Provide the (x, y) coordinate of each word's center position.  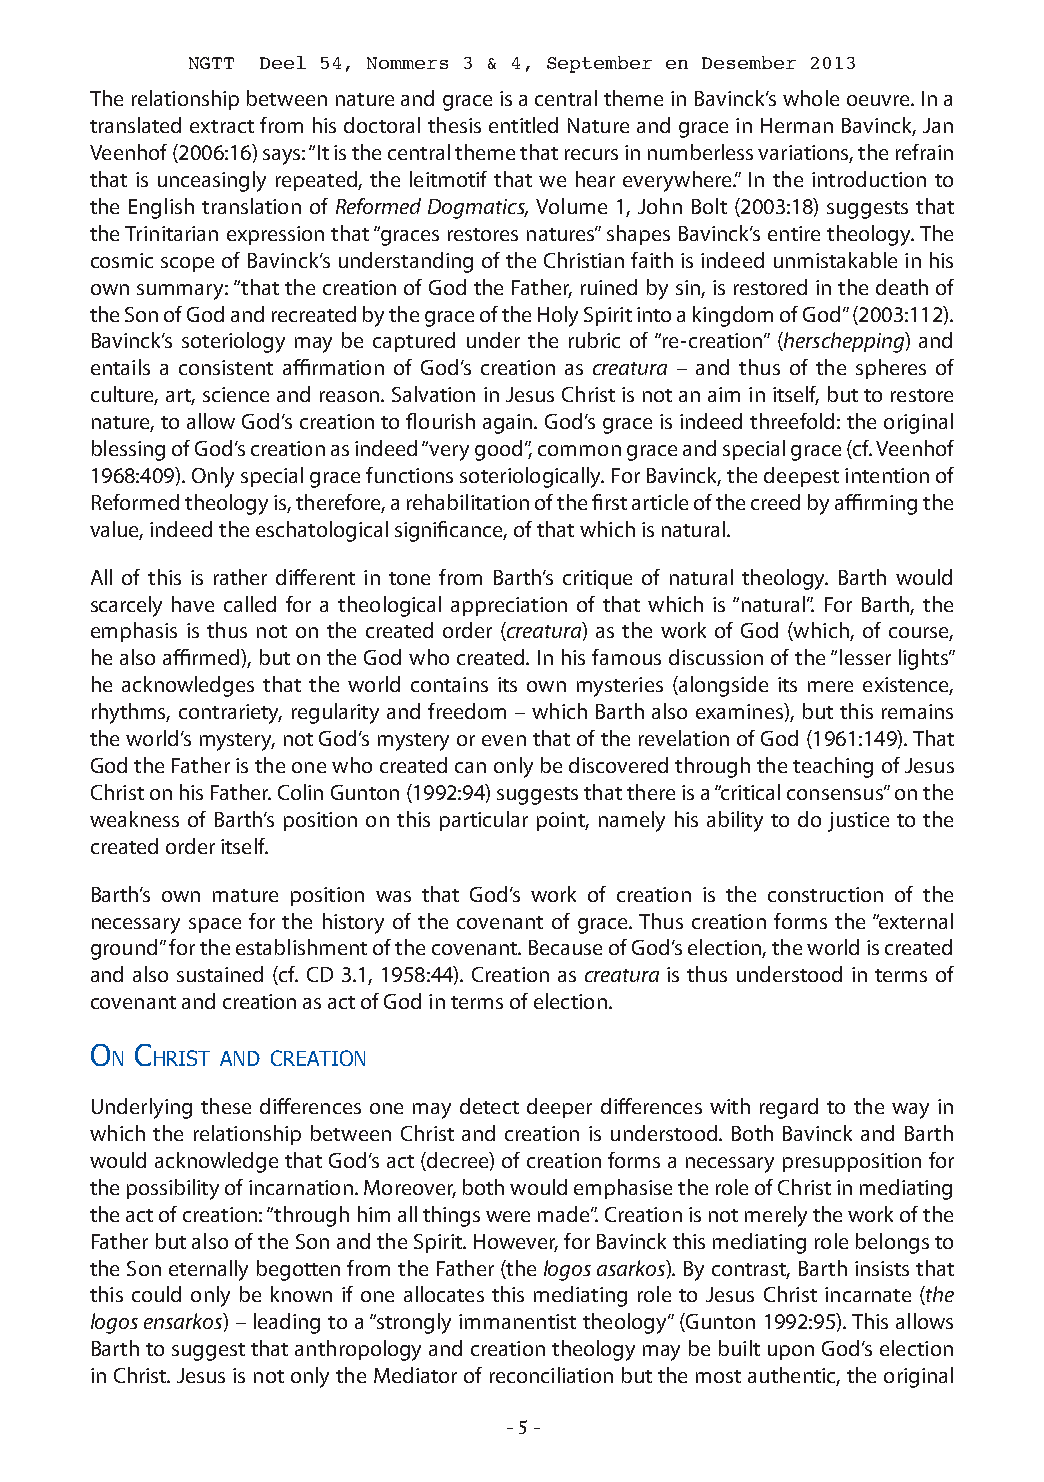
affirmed (202, 657)
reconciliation (551, 1375)
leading (287, 1323)
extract (222, 126)
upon (791, 1352)
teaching (833, 767)
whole (811, 98)
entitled (523, 125)
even (504, 740)
